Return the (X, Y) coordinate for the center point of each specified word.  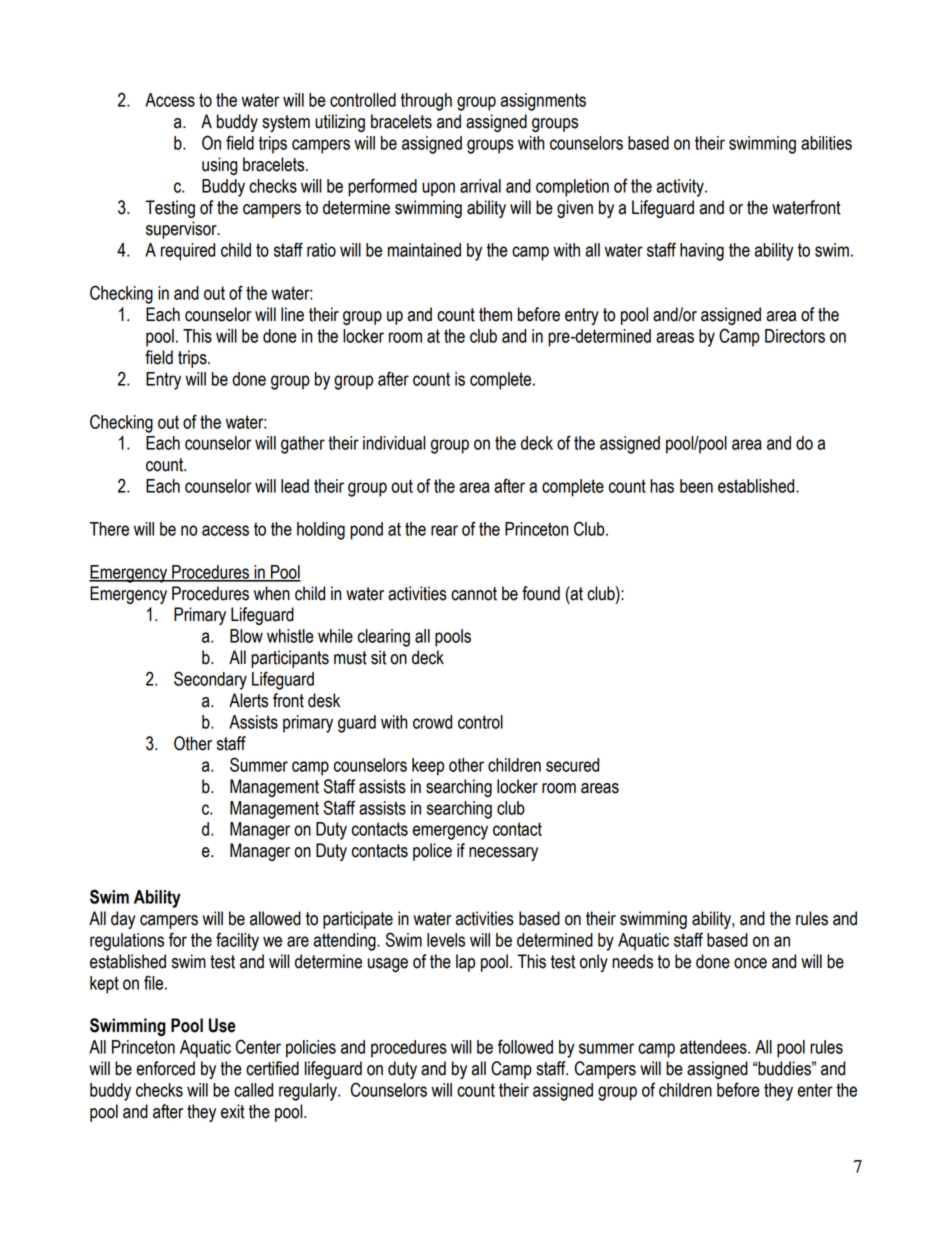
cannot (474, 594)
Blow (246, 636)
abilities (826, 143)
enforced (165, 1068)
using (220, 166)
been (696, 486)
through (426, 102)
